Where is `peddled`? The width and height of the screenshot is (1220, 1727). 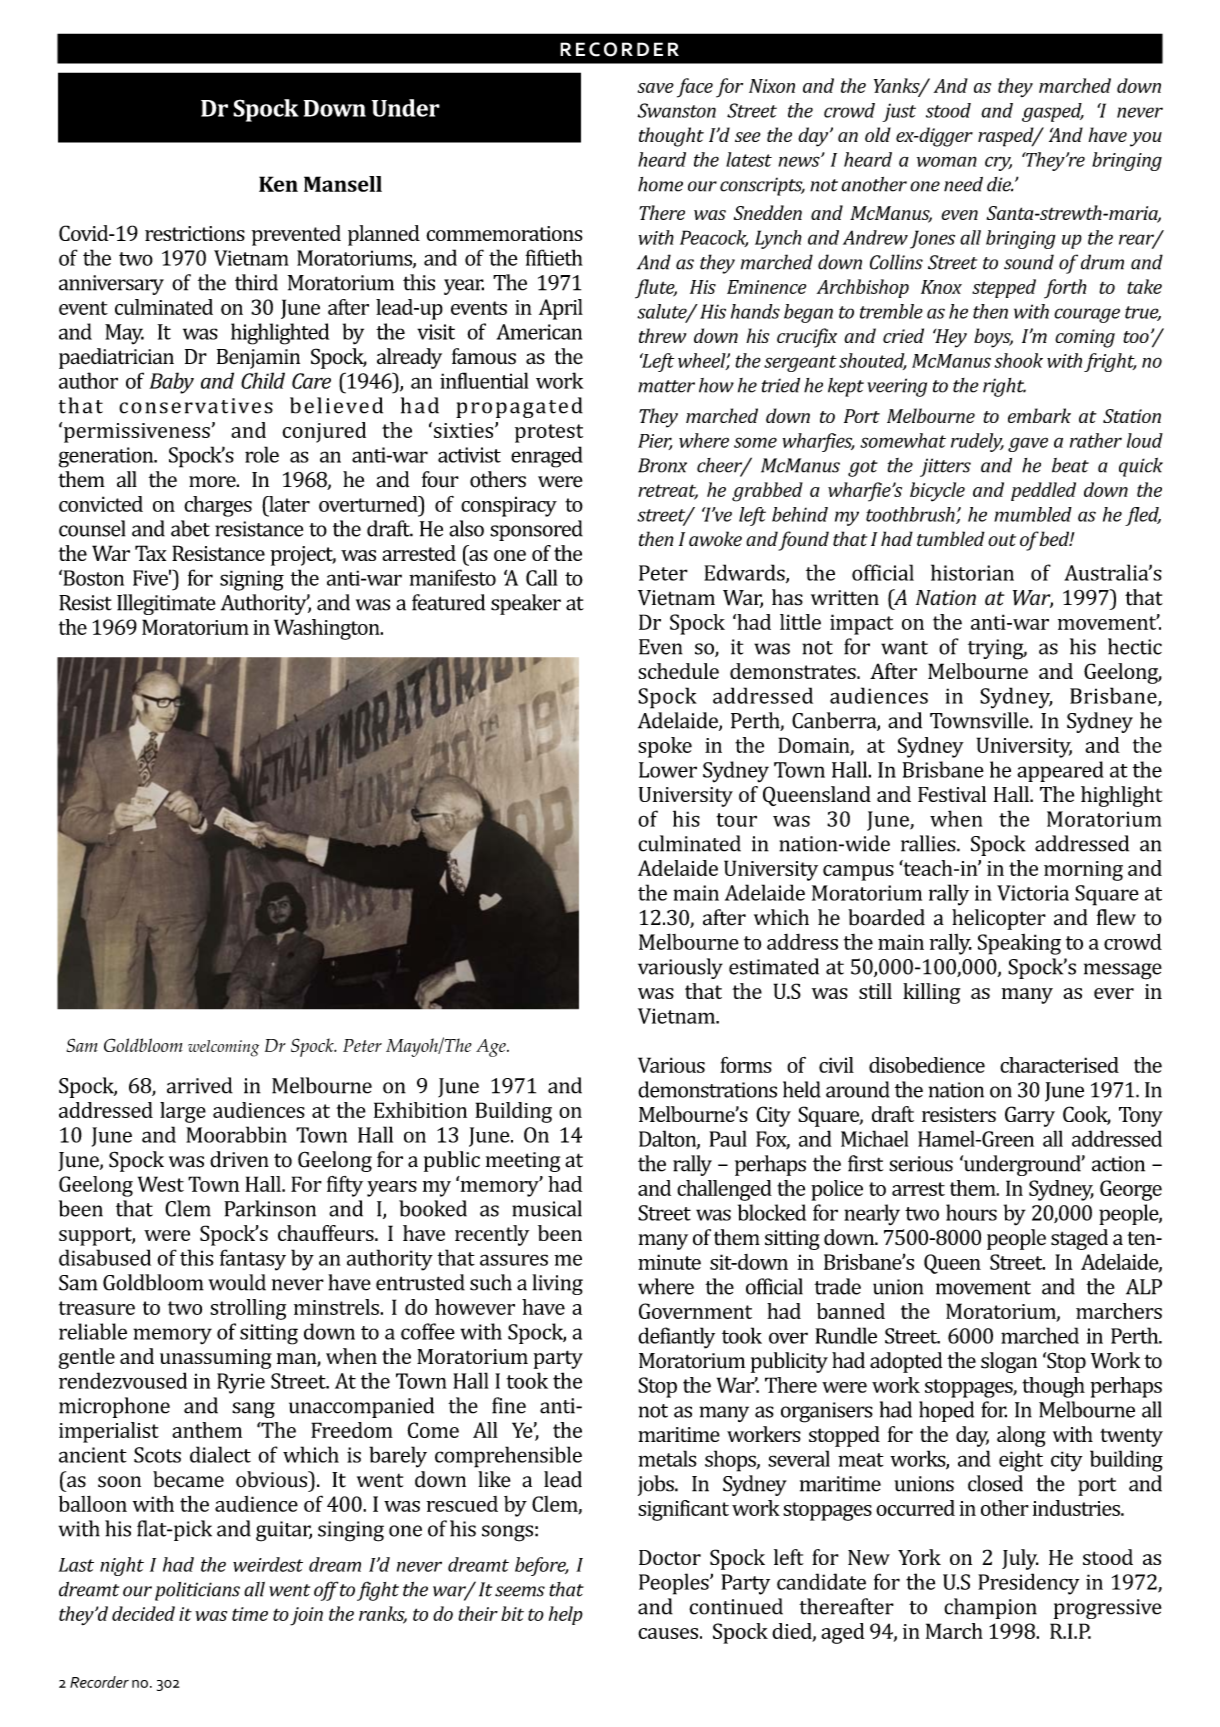 peddled is located at coordinates (1043, 491).
